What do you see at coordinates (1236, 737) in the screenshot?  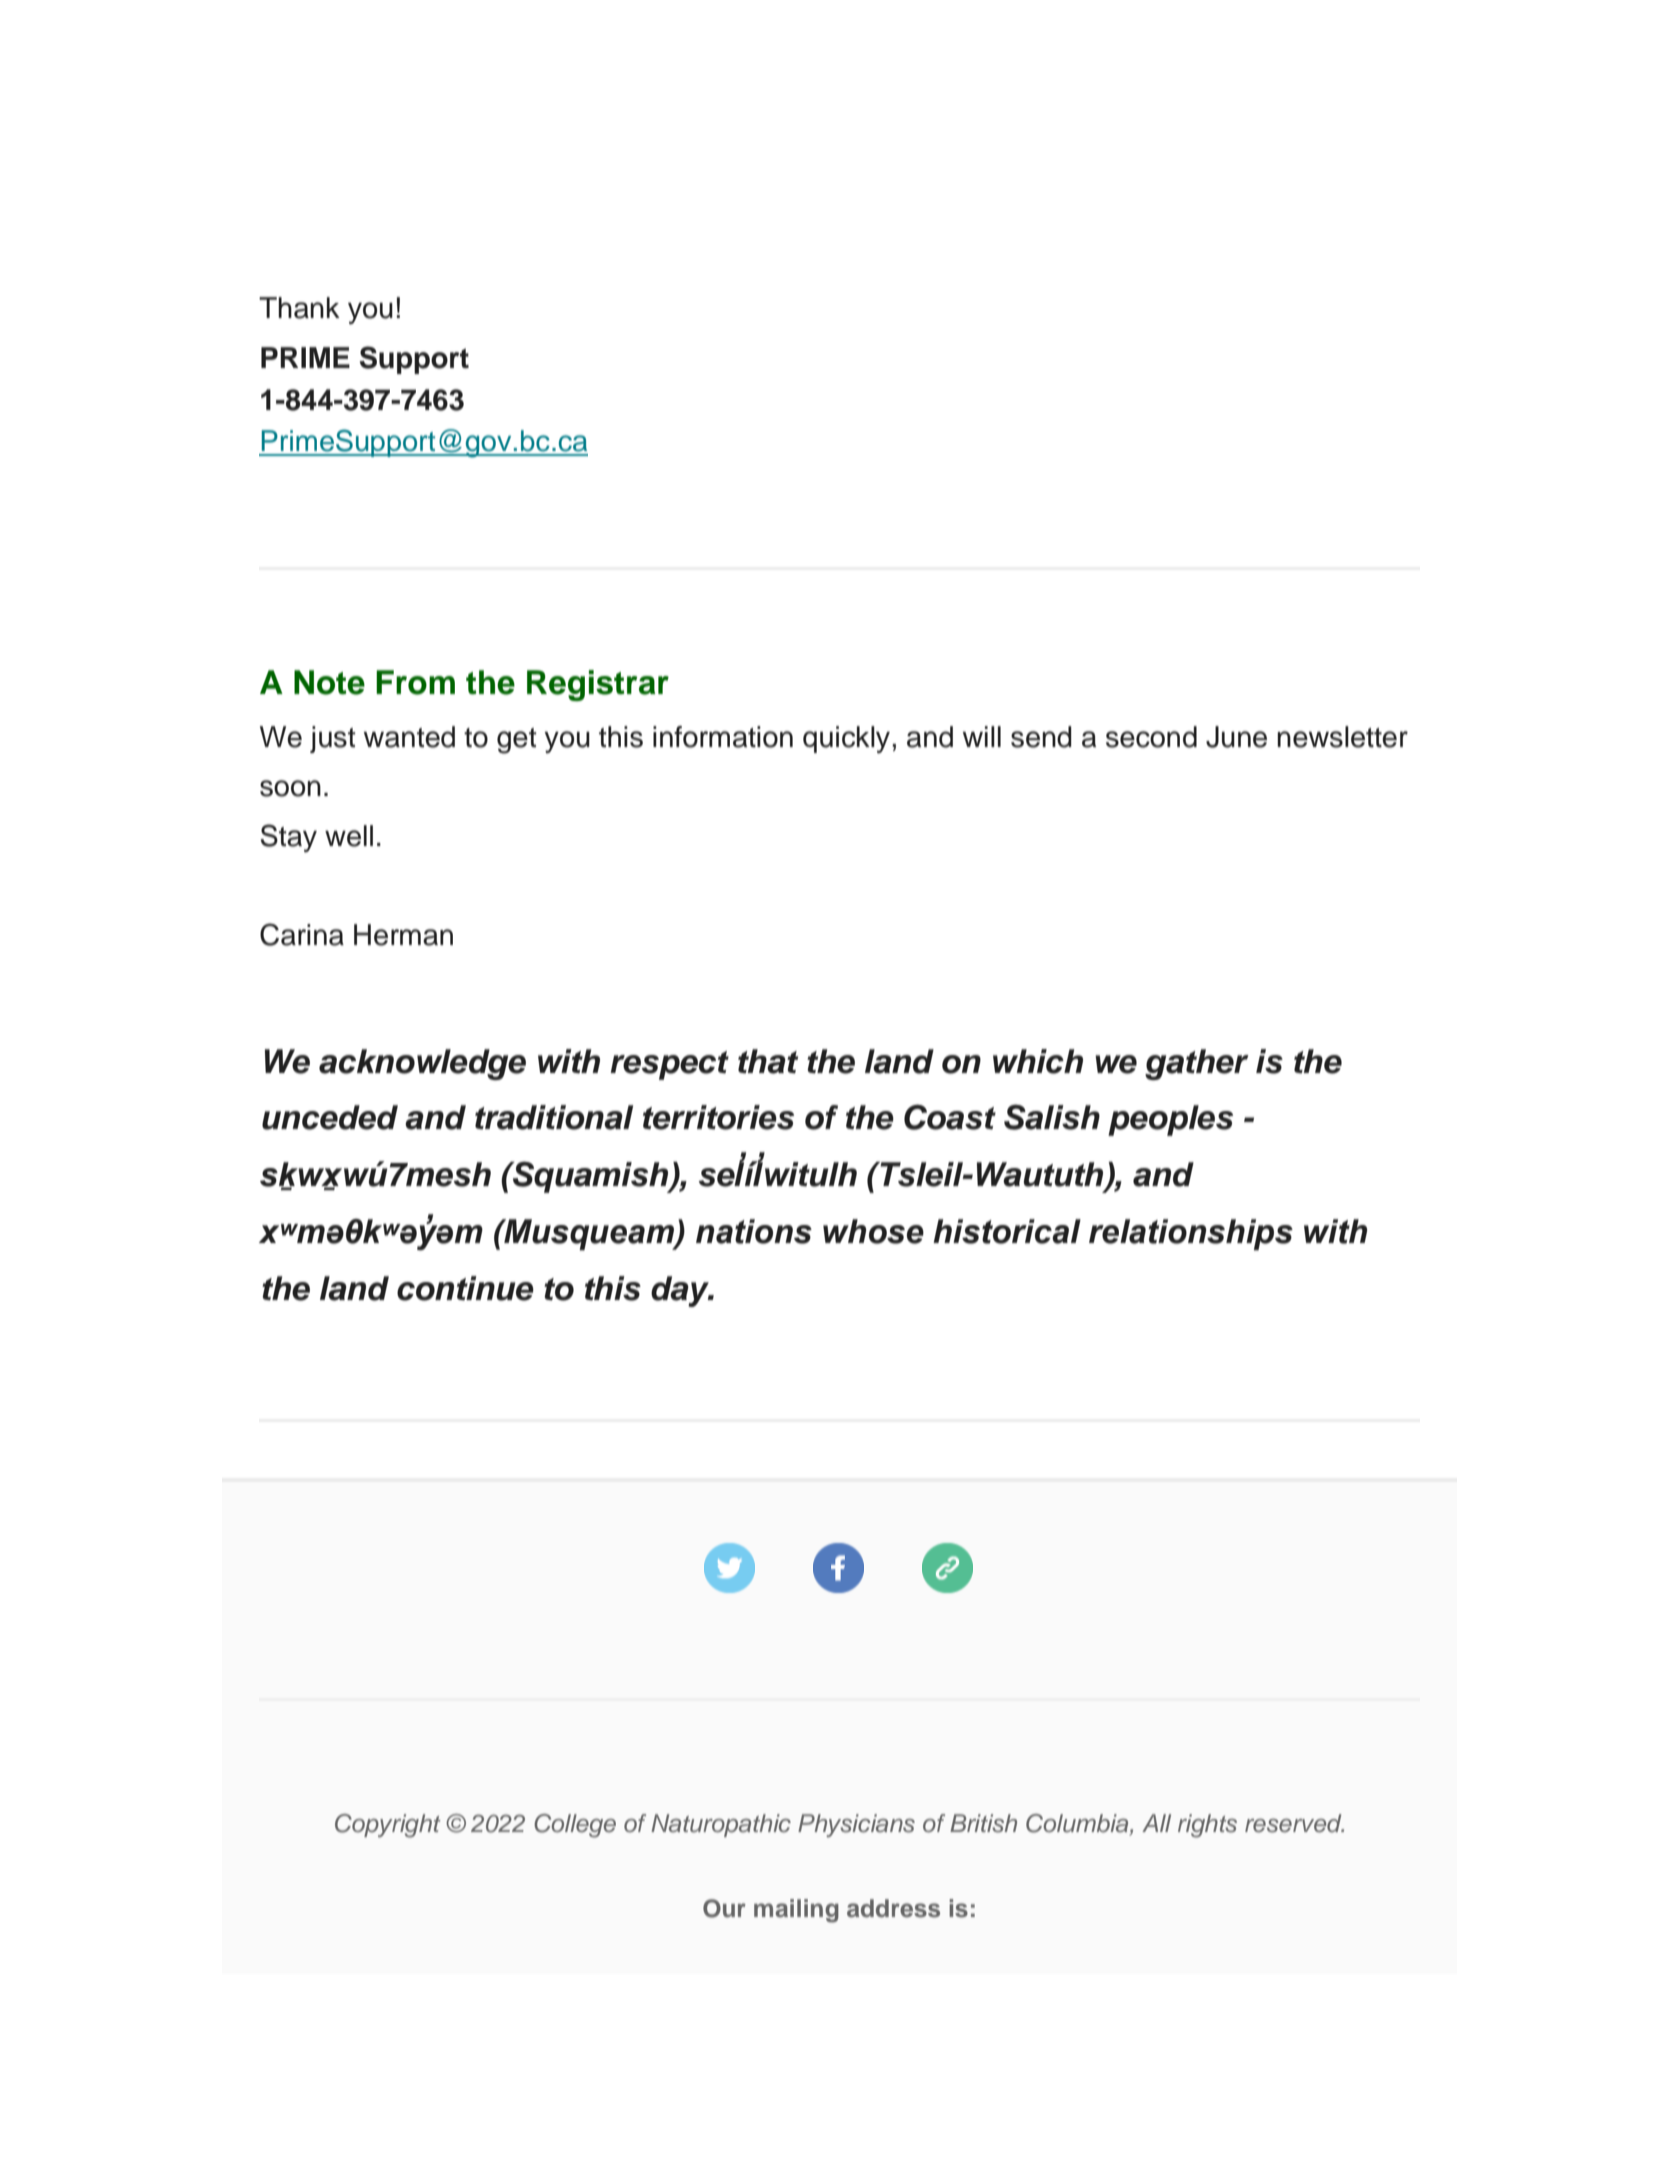 I see `June` at bounding box center [1236, 737].
